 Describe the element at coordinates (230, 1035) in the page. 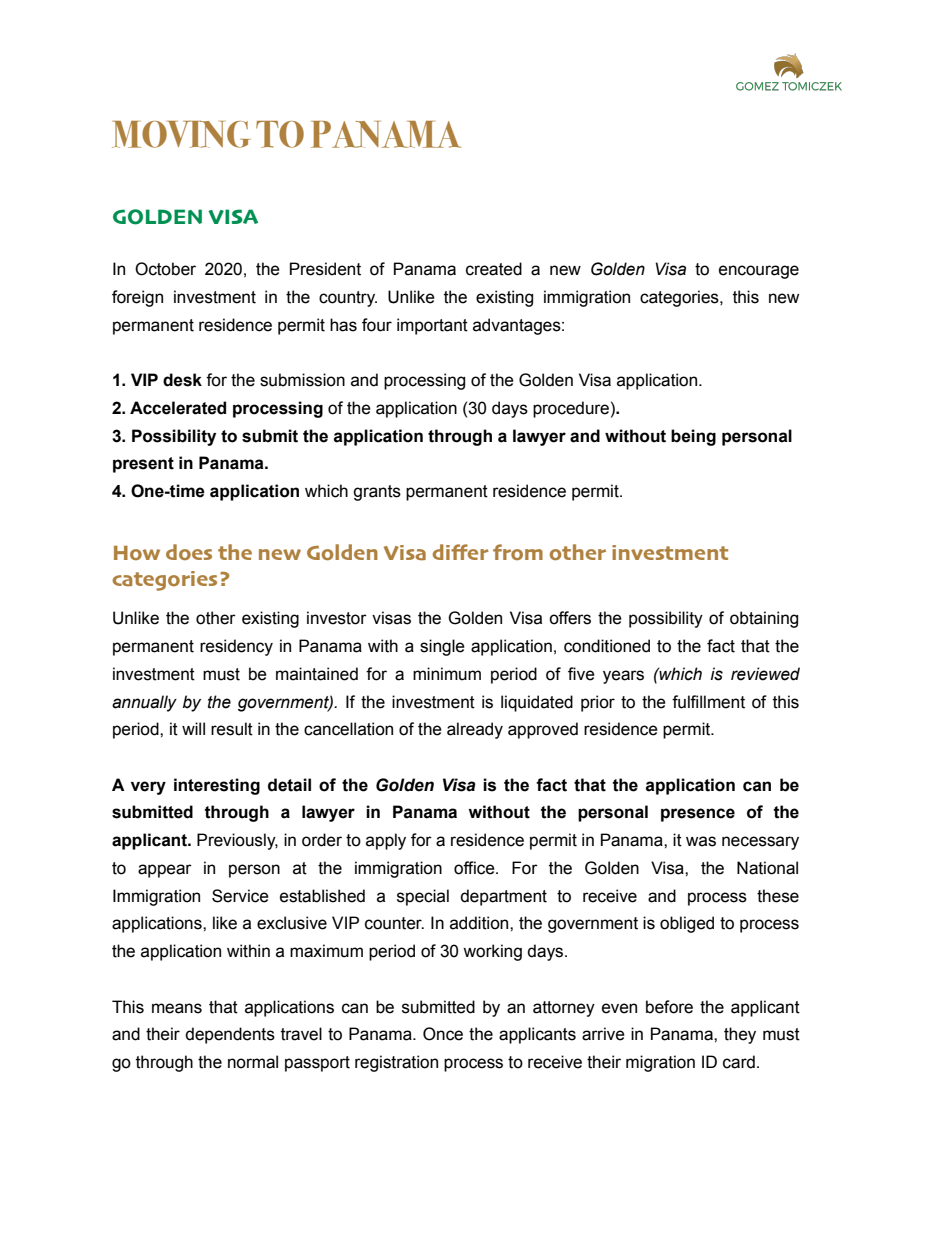

I see `dependents` at that location.
